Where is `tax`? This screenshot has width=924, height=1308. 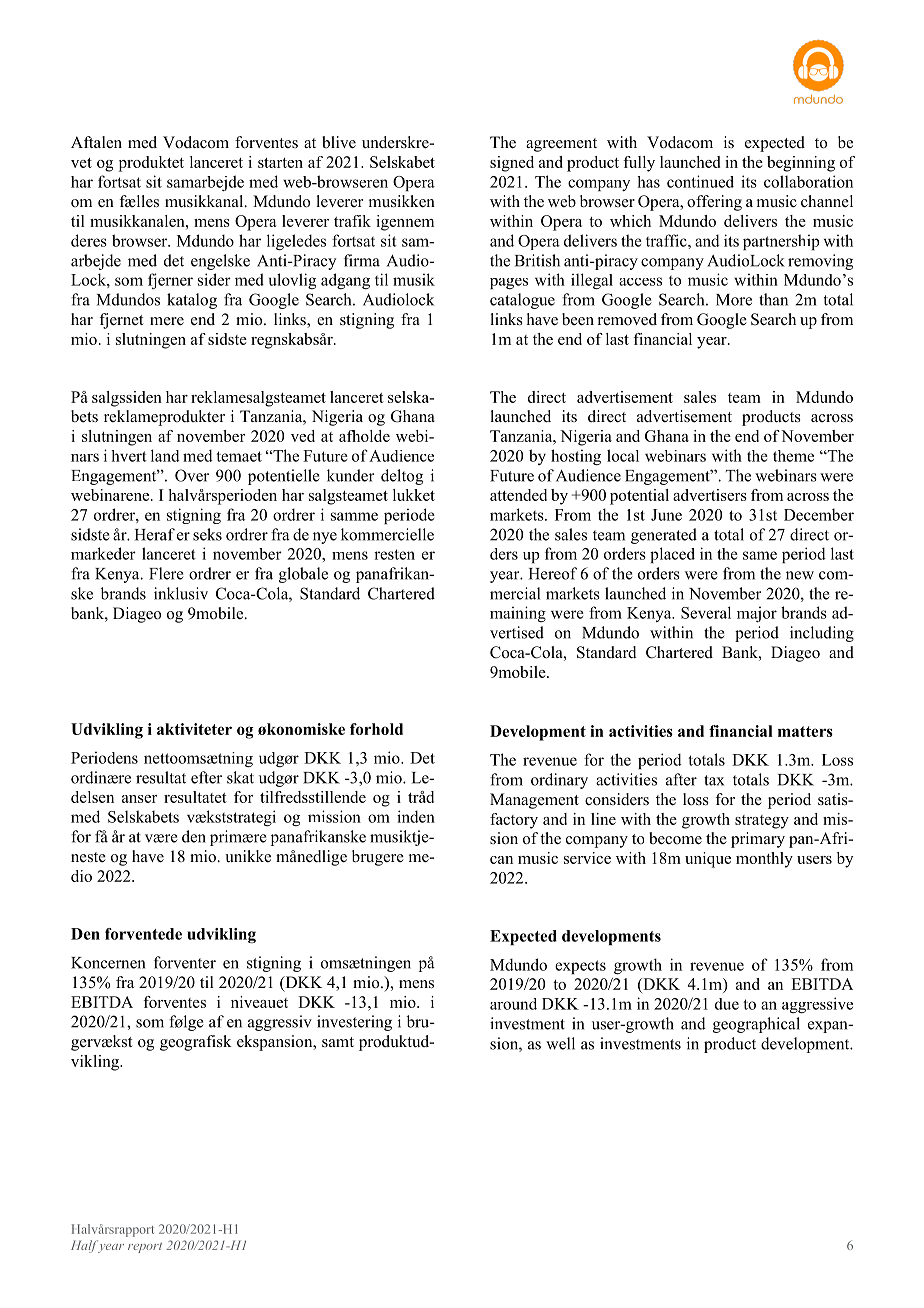
tax is located at coordinates (714, 780).
